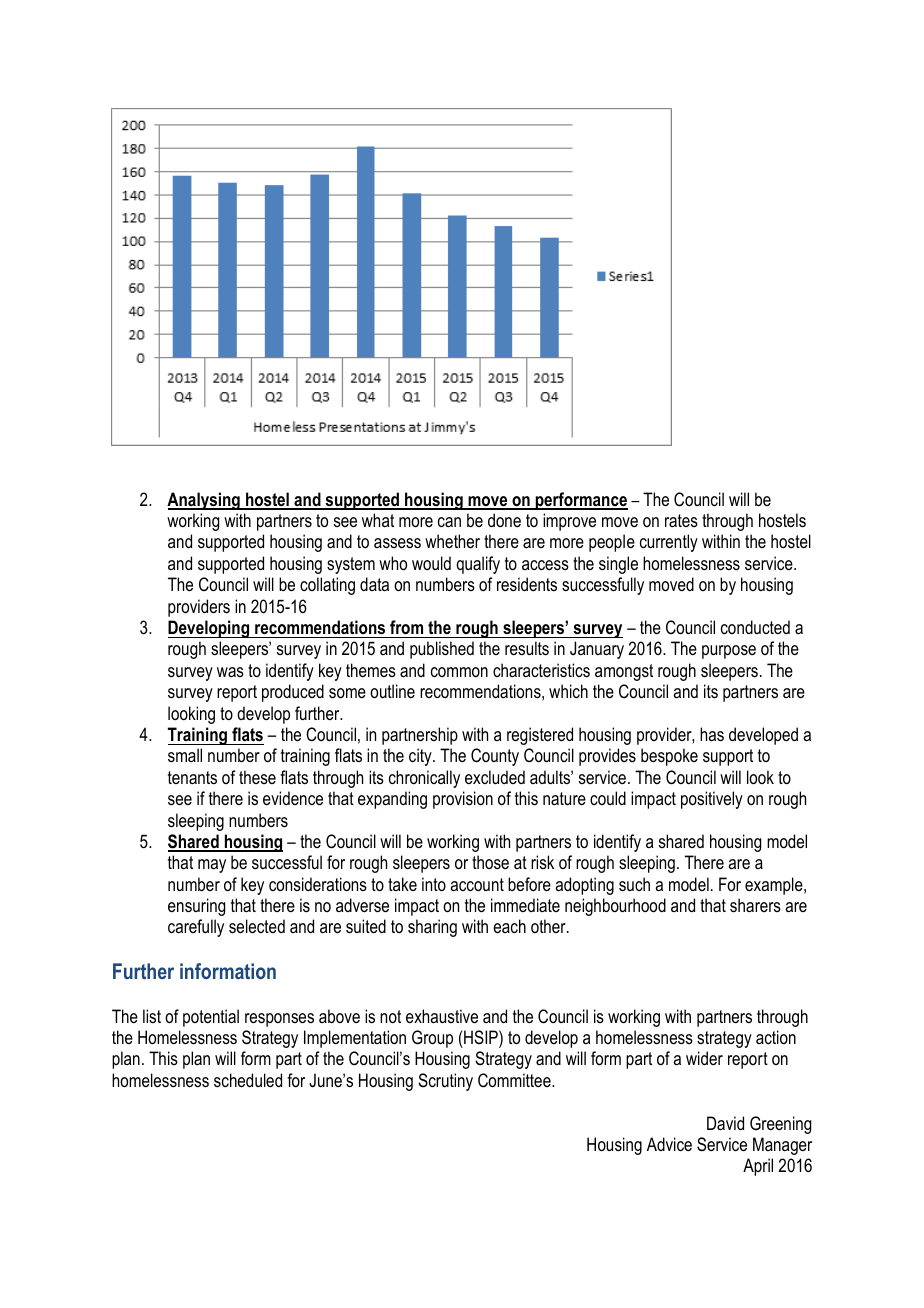  Describe the element at coordinates (442, 1016) in the screenshot. I see `exhaustive` at that location.
